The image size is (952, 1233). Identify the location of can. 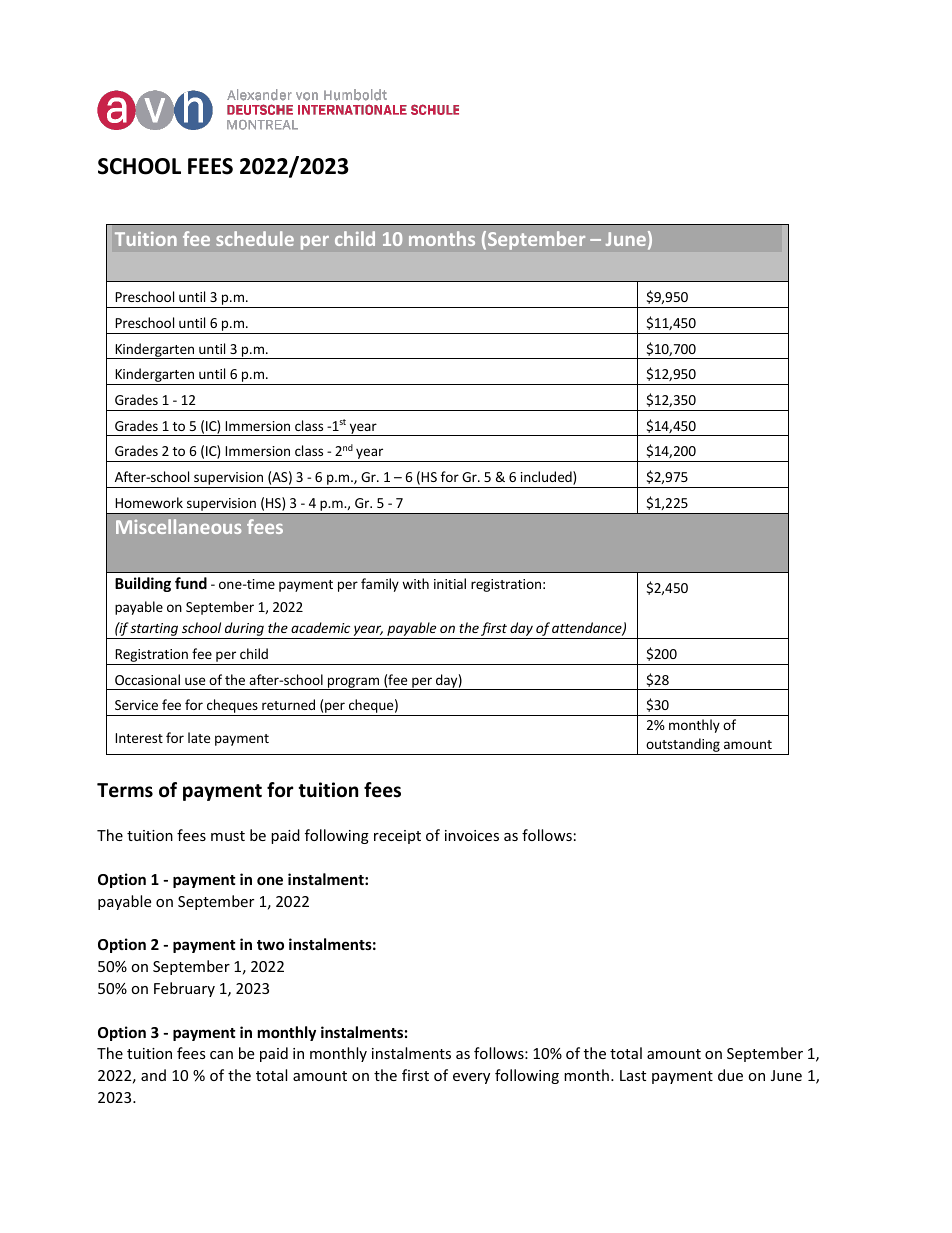
(221, 1055).
